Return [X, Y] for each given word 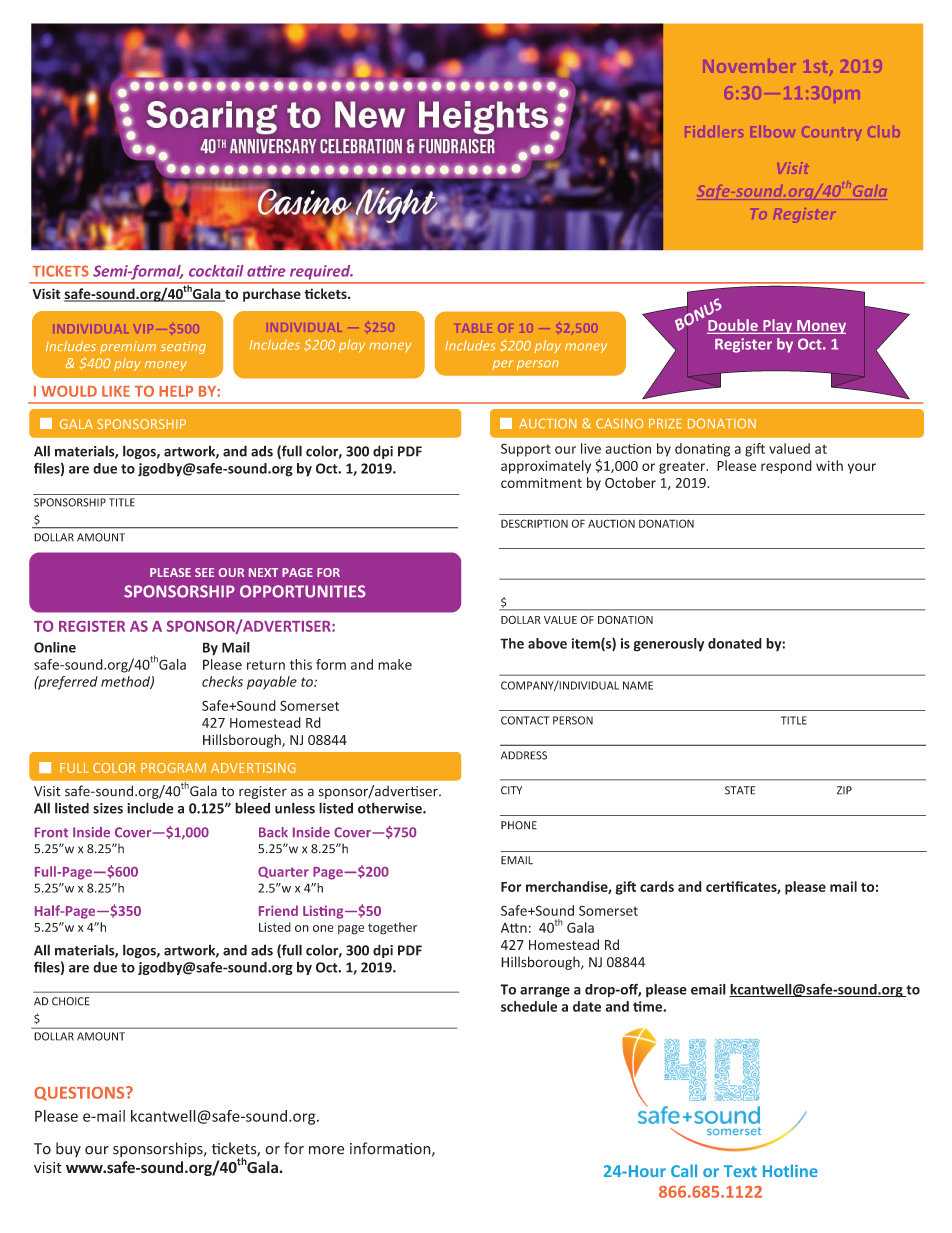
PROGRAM [173, 768]
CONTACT [525, 720]
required [321, 272]
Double [733, 326]
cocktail [216, 271]
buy [68, 1149]
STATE [740, 790]
